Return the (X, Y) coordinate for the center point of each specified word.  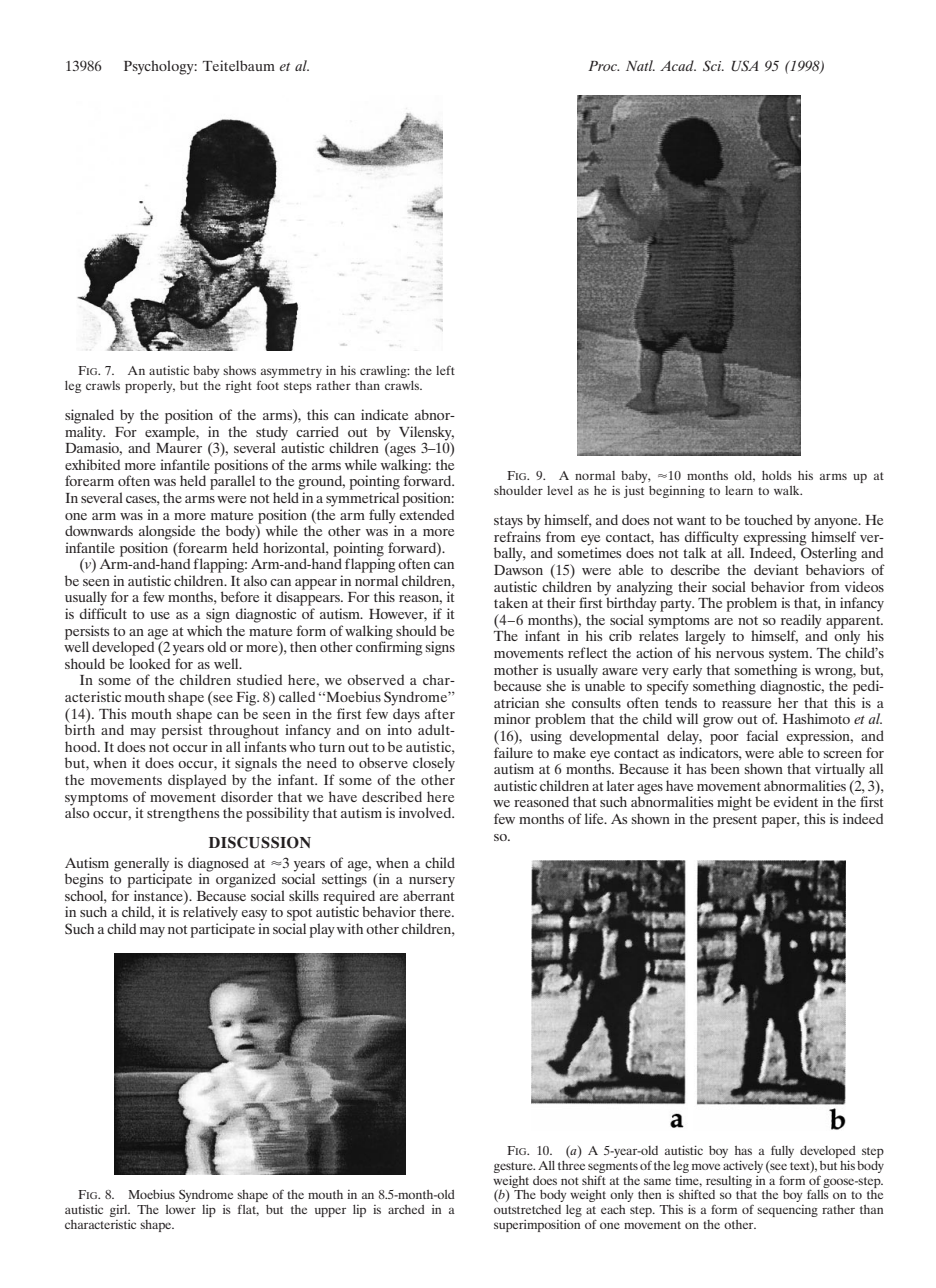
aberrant (428, 895)
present (735, 821)
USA (745, 66)
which (204, 630)
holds (777, 475)
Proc (603, 66)
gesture (514, 1169)
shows (239, 370)
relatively (210, 912)
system (790, 655)
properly (150, 387)
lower (181, 1209)
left (445, 370)
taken (511, 602)
